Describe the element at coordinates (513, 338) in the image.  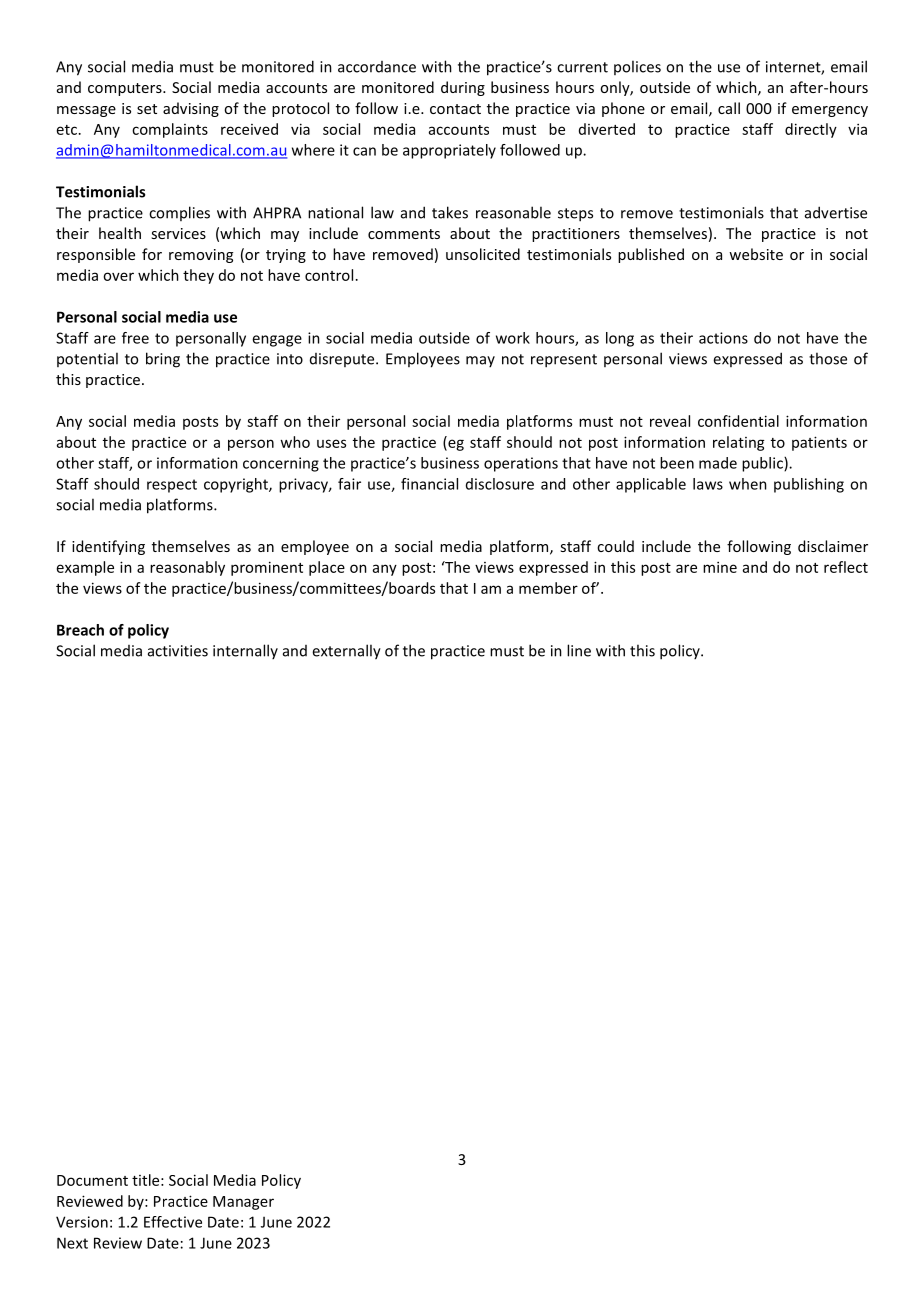
I see `work` at that location.
